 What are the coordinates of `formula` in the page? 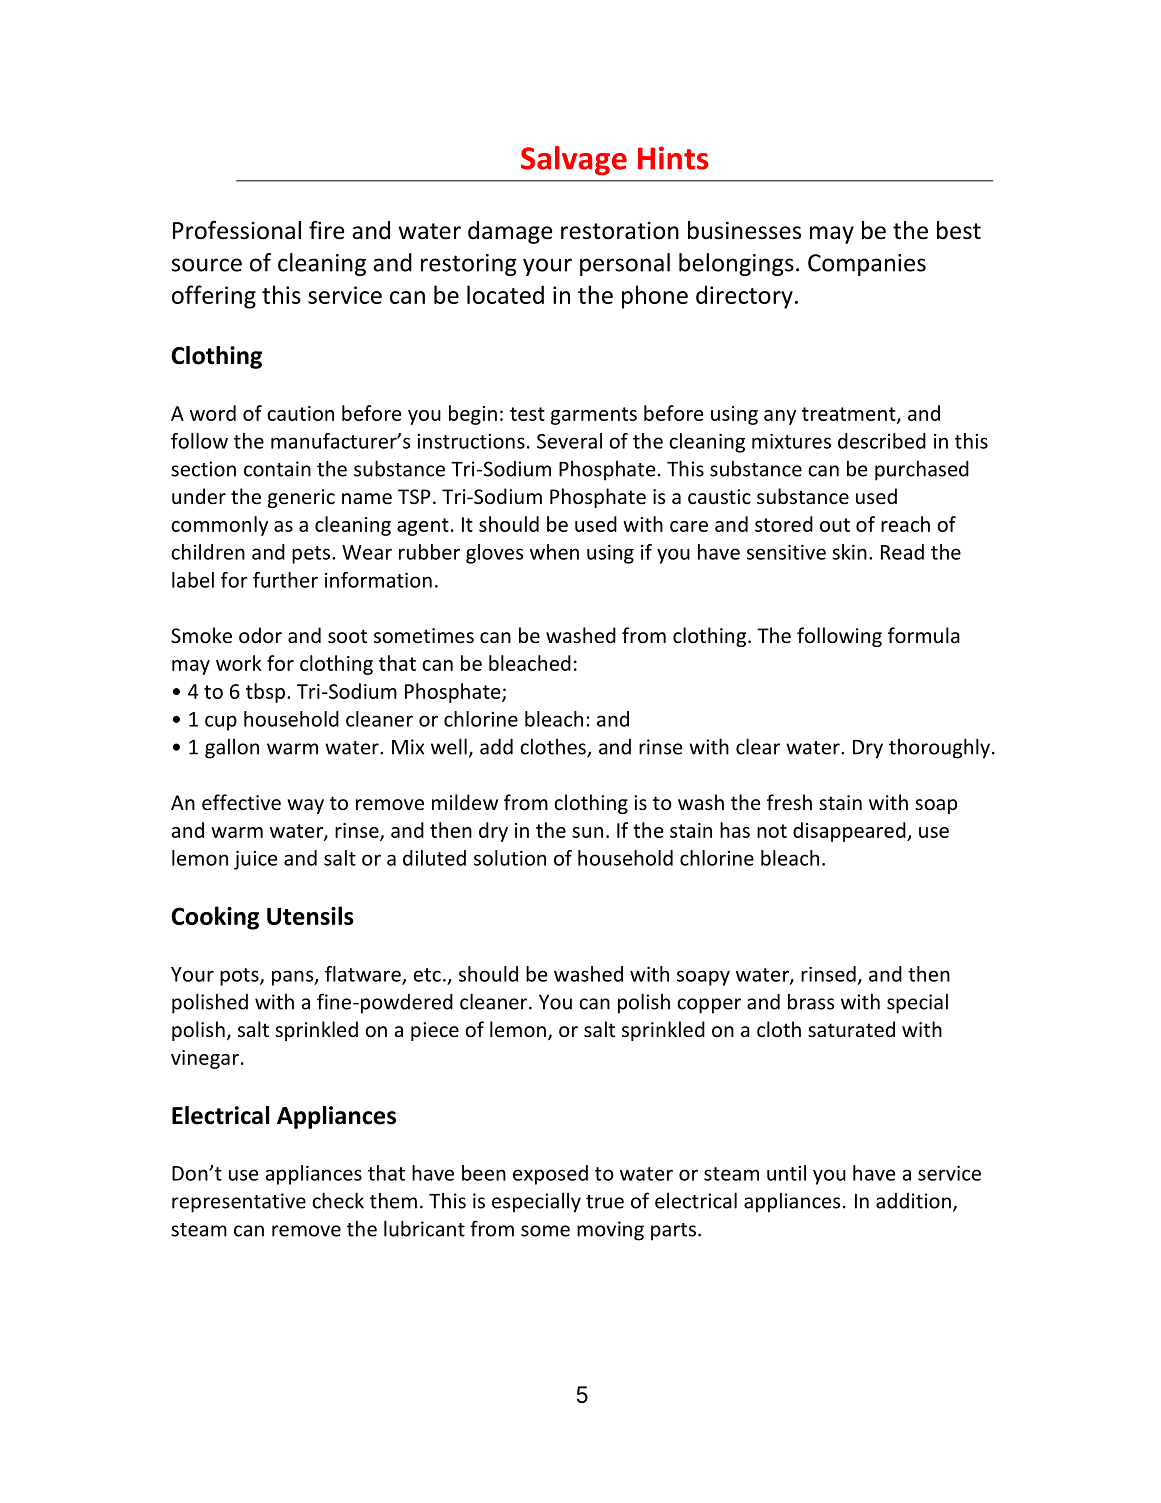 It's located at (924, 635).
